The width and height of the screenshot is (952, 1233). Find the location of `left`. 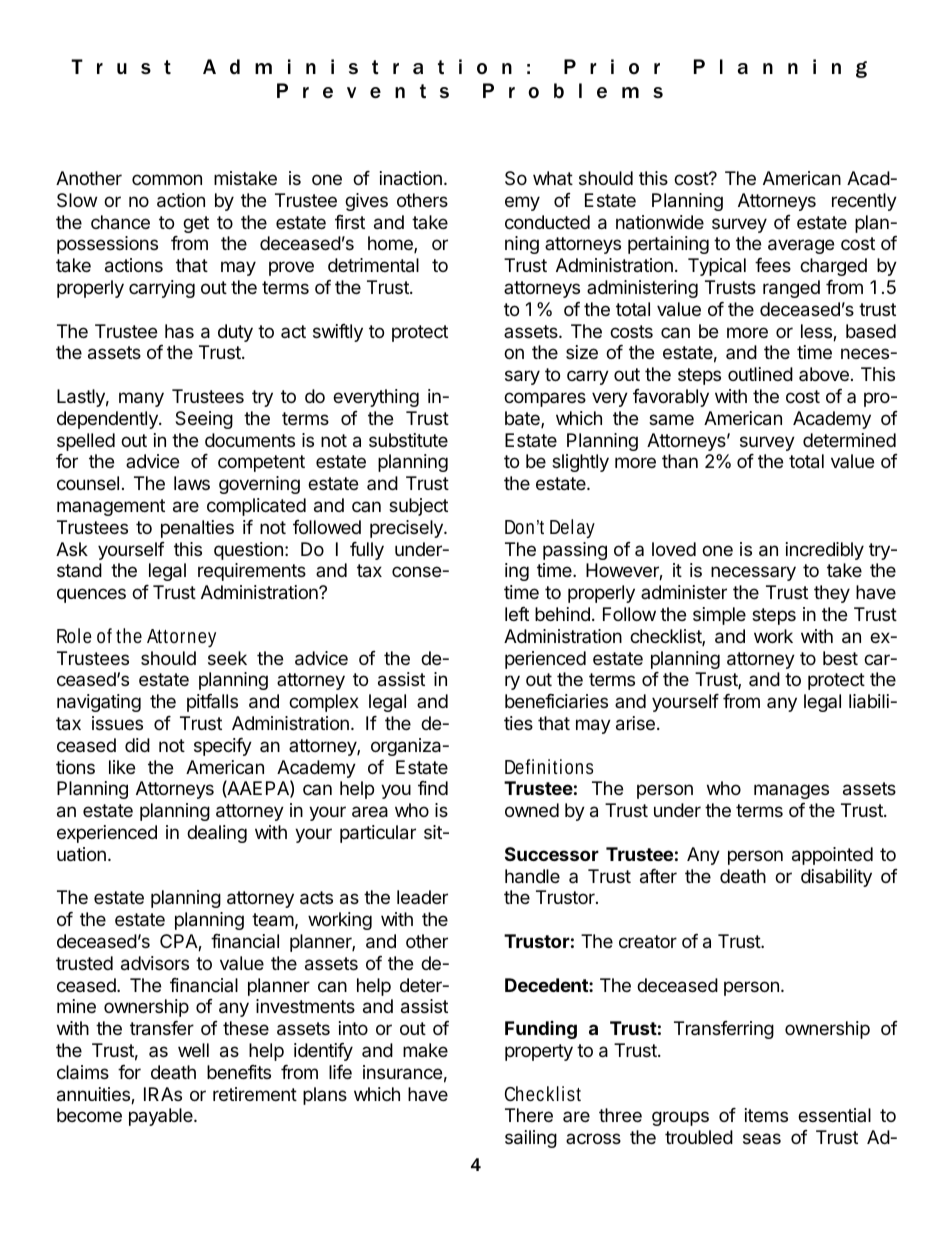

left is located at coordinates (517, 614).
